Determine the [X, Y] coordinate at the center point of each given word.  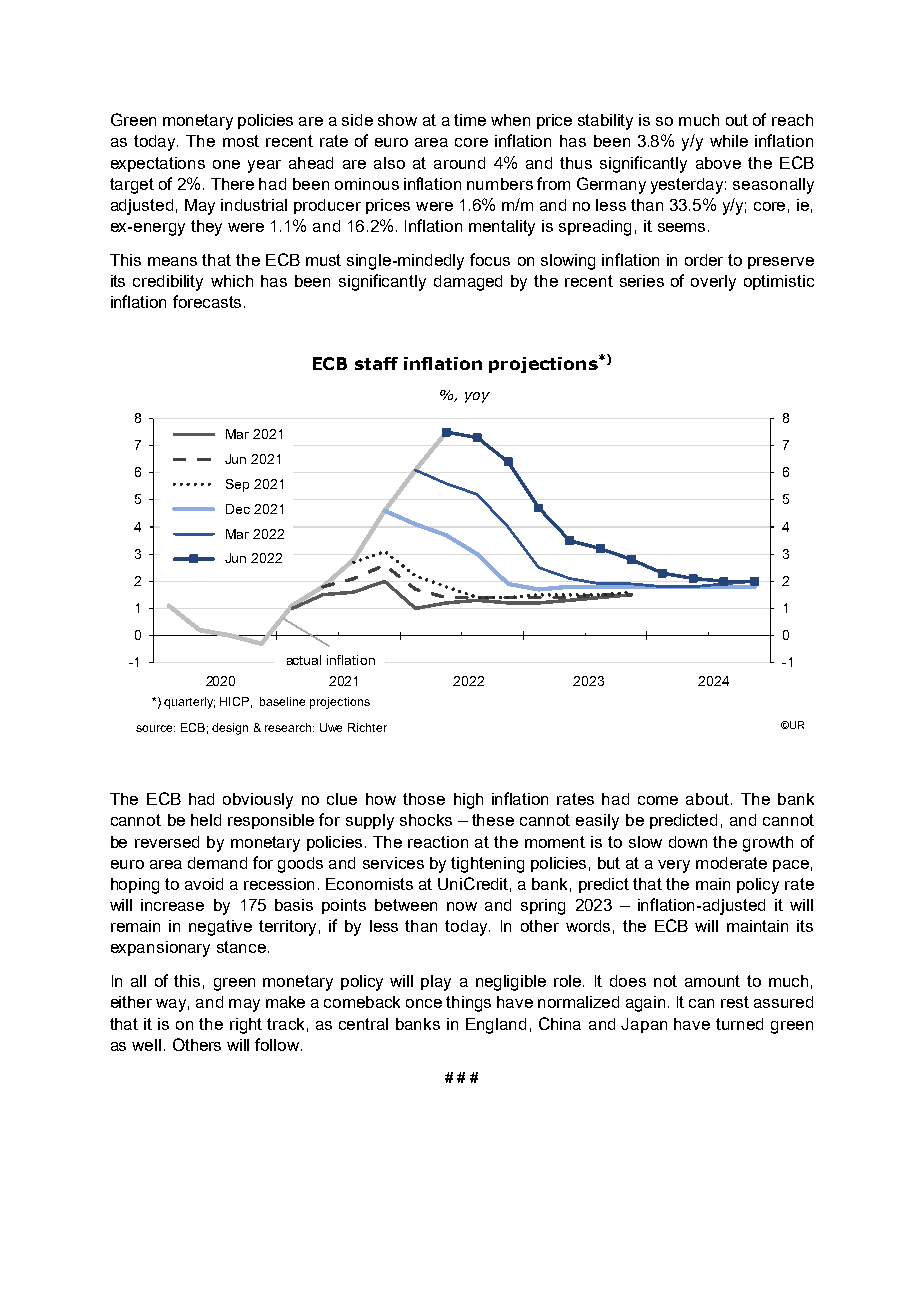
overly [713, 283]
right [246, 1026]
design [230, 729]
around [459, 163]
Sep [237, 485]
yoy [477, 397]
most [241, 141]
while [729, 141]
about [707, 799]
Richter [367, 727]
